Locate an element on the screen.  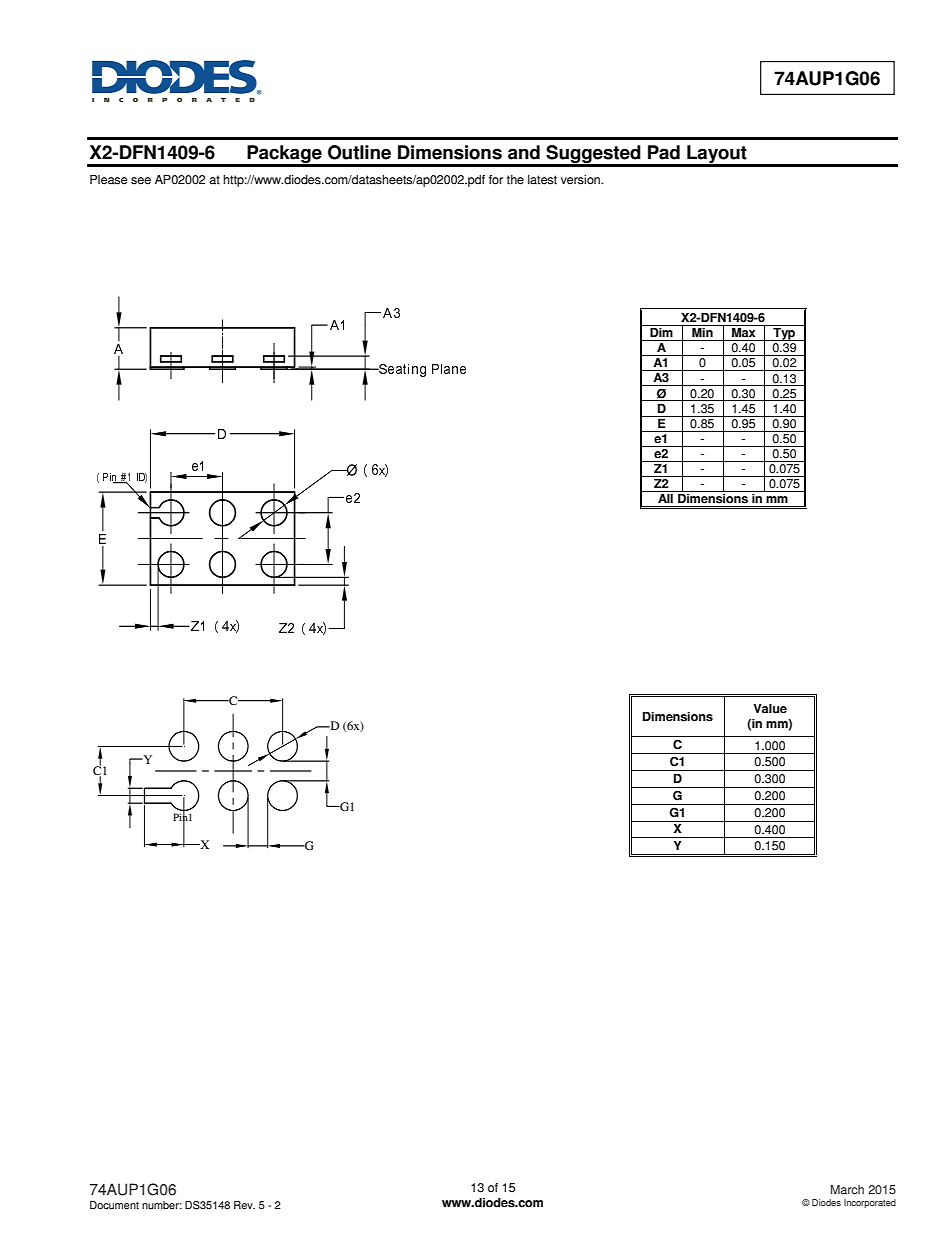
Pad is located at coordinates (664, 152).
